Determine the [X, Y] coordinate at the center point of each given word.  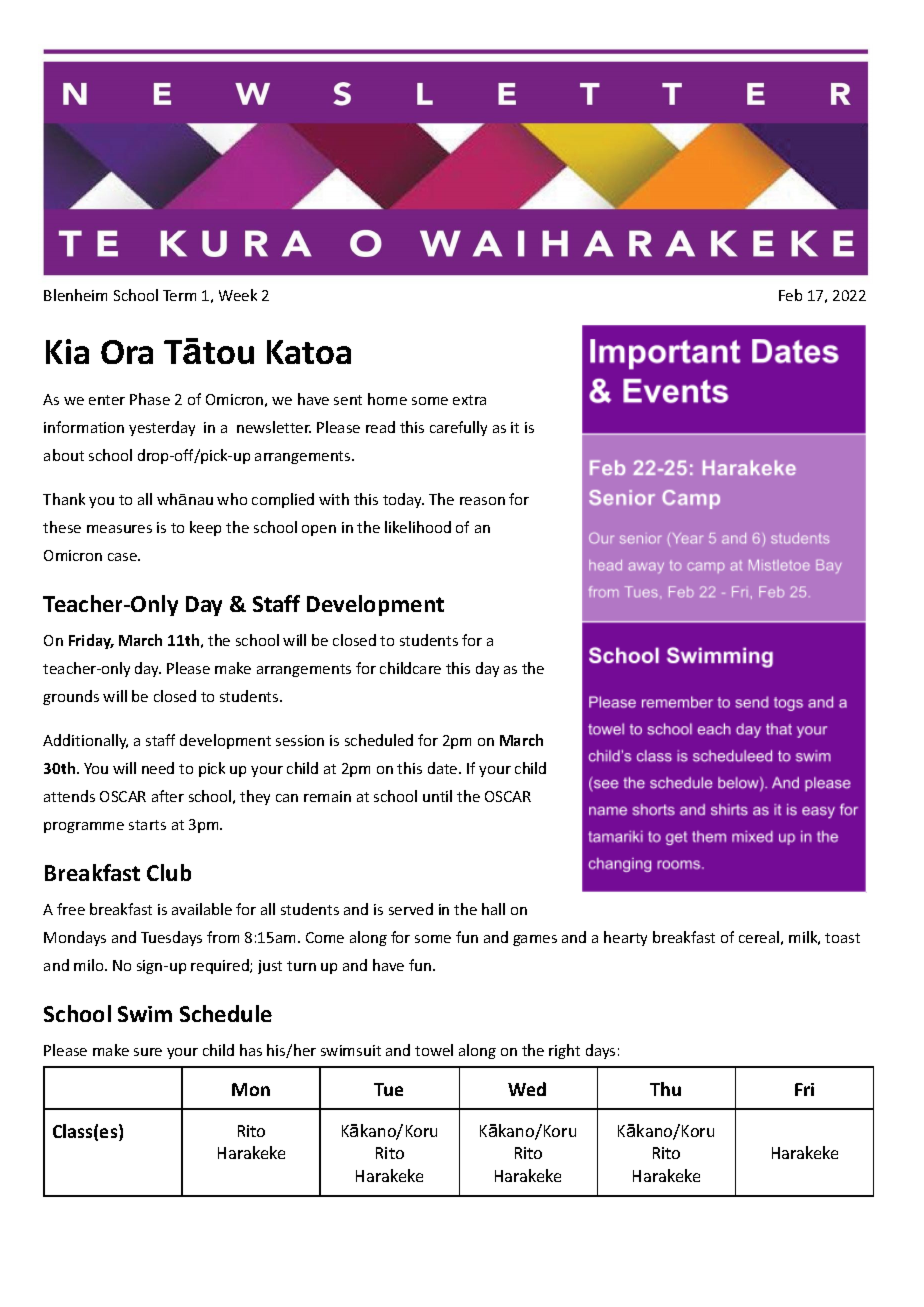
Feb [790, 295]
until [437, 796]
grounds [71, 697]
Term [179, 295]
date [444, 768]
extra [469, 400]
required [221, 966]
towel [434, 1050]
